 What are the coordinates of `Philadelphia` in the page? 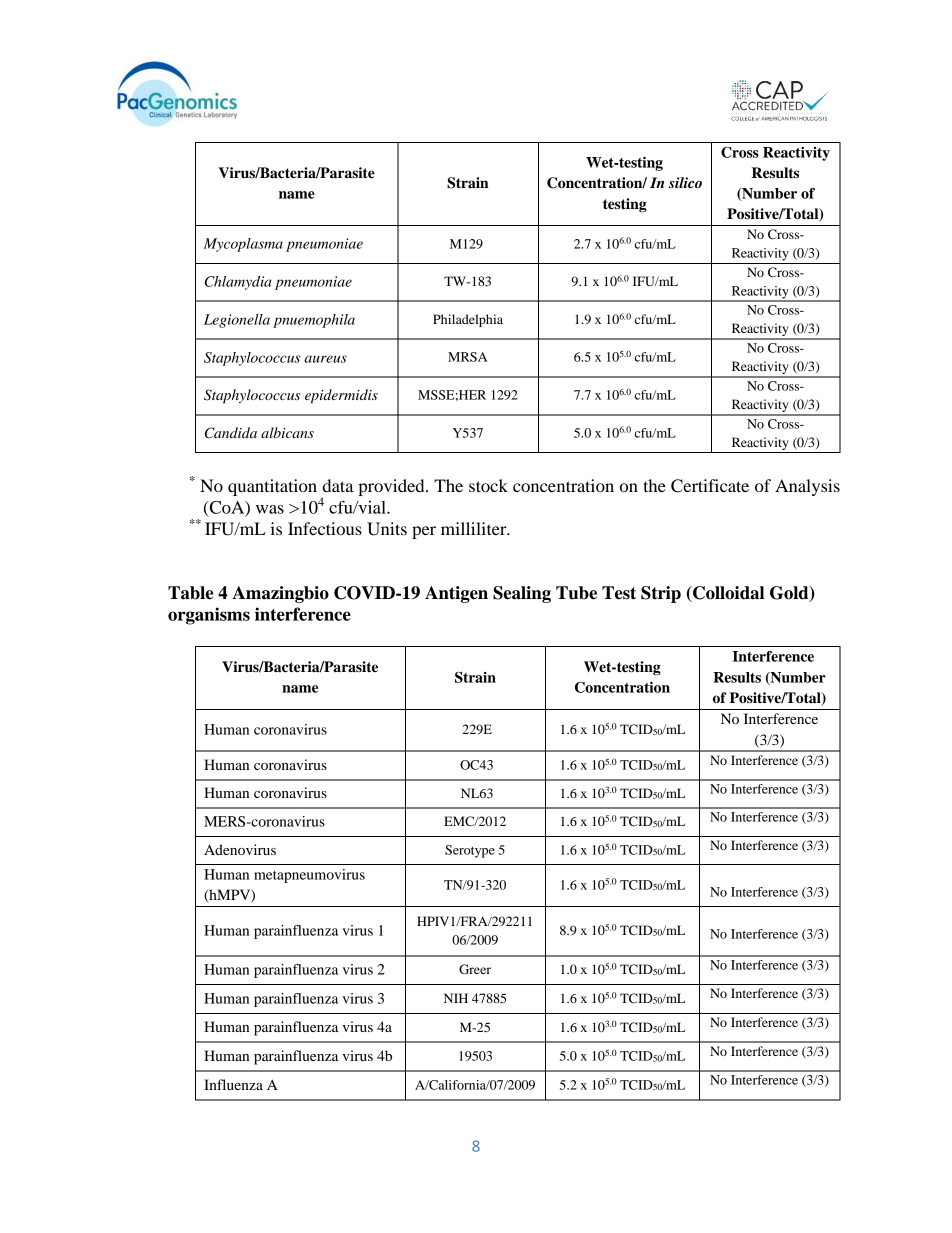 It's located at (468, 320).
